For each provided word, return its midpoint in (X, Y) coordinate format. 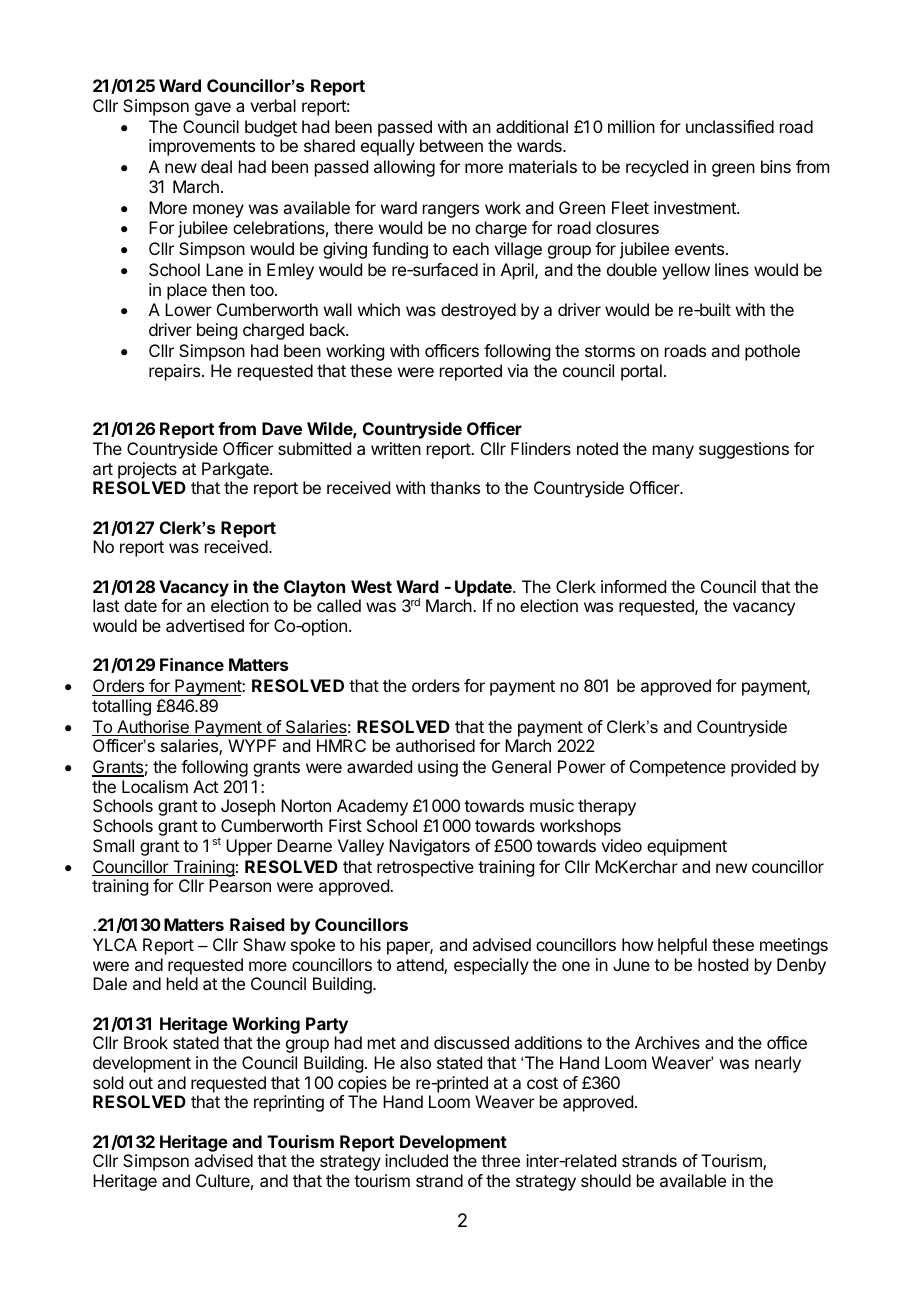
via (517, 370)
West (371, 586)
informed (633, 586)
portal (641, 372)
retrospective (425, 868)
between (451, 145)
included (416, 1160)
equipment (687, 847)
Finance (192, 664)
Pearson (240, 885)
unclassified (730, 126)
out (141, 1083)
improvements (202, 147)
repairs (174, 372)
